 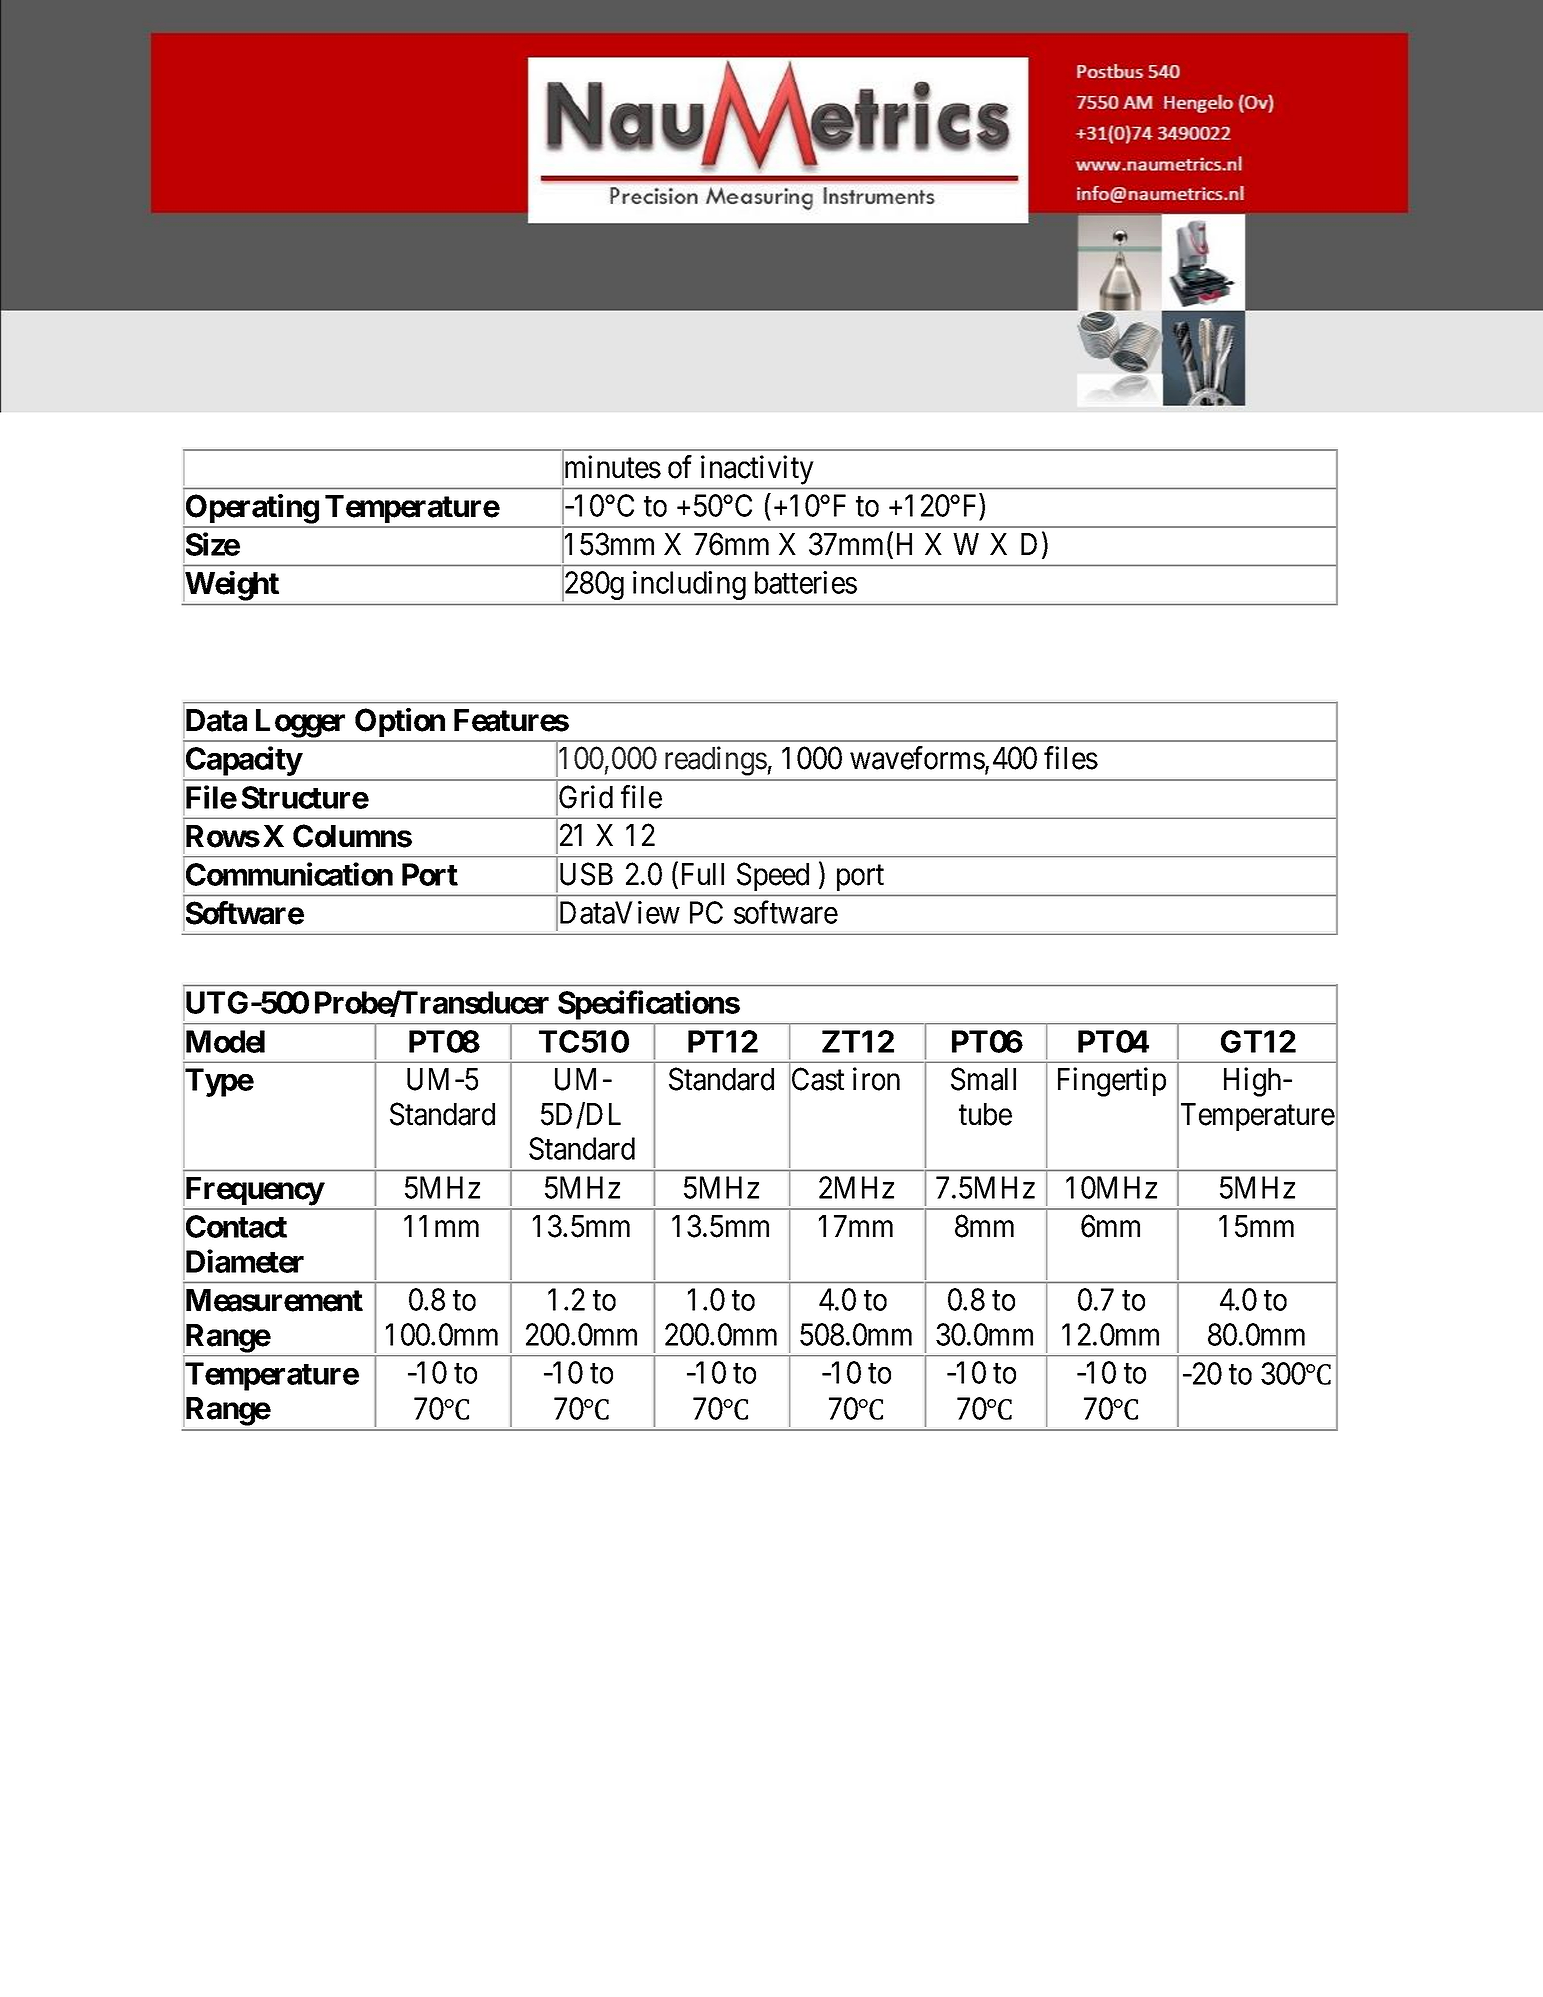 What do you see at coordinates (757, 470) in the screenshot?
I see `inactivity` at bounding box center [757, 470].
